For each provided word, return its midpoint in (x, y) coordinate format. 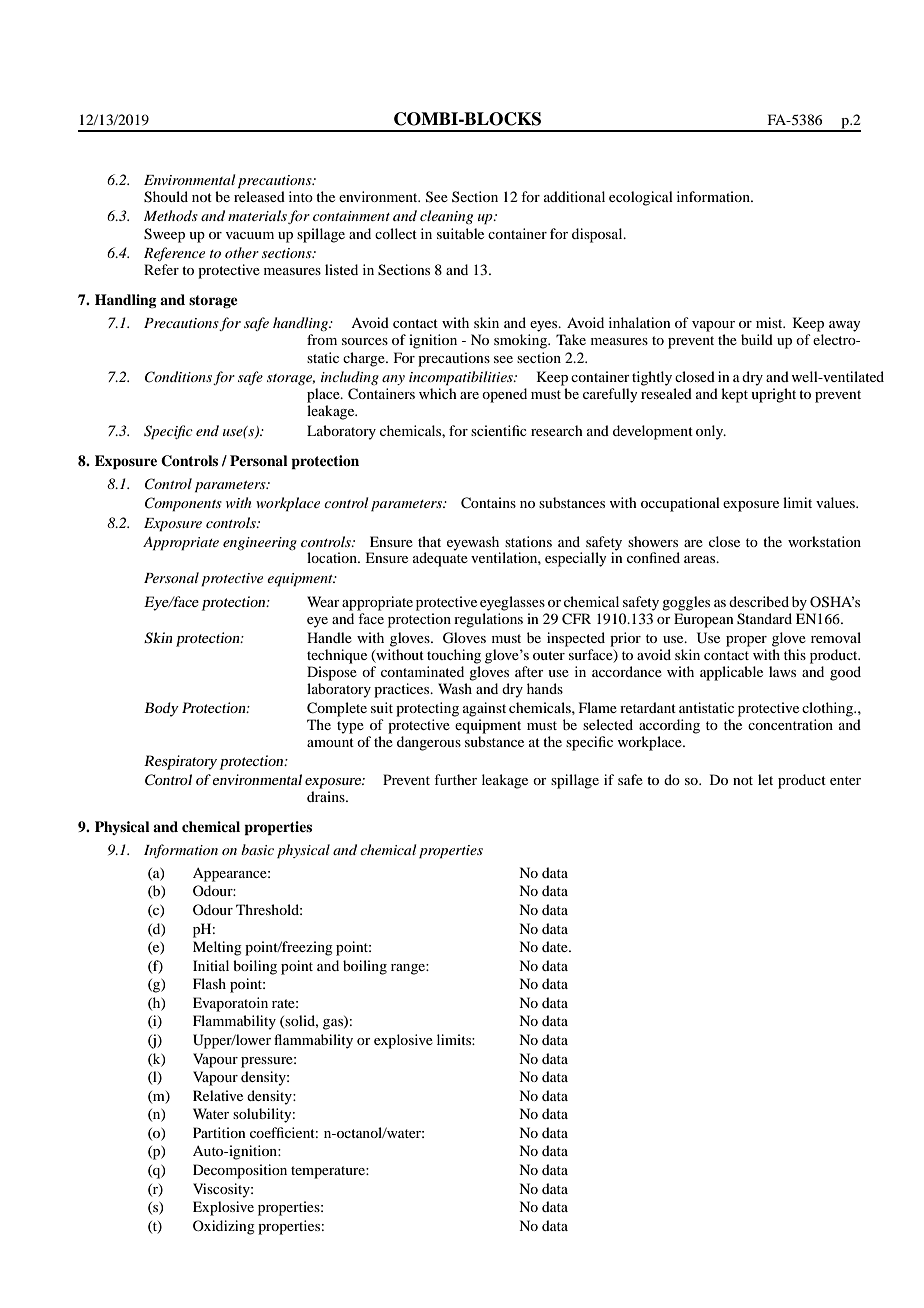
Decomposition (240, 1171)
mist (770, 322)
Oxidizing (224, 1227)
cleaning (446, 217)
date (556, 946)
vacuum (250, 235)
